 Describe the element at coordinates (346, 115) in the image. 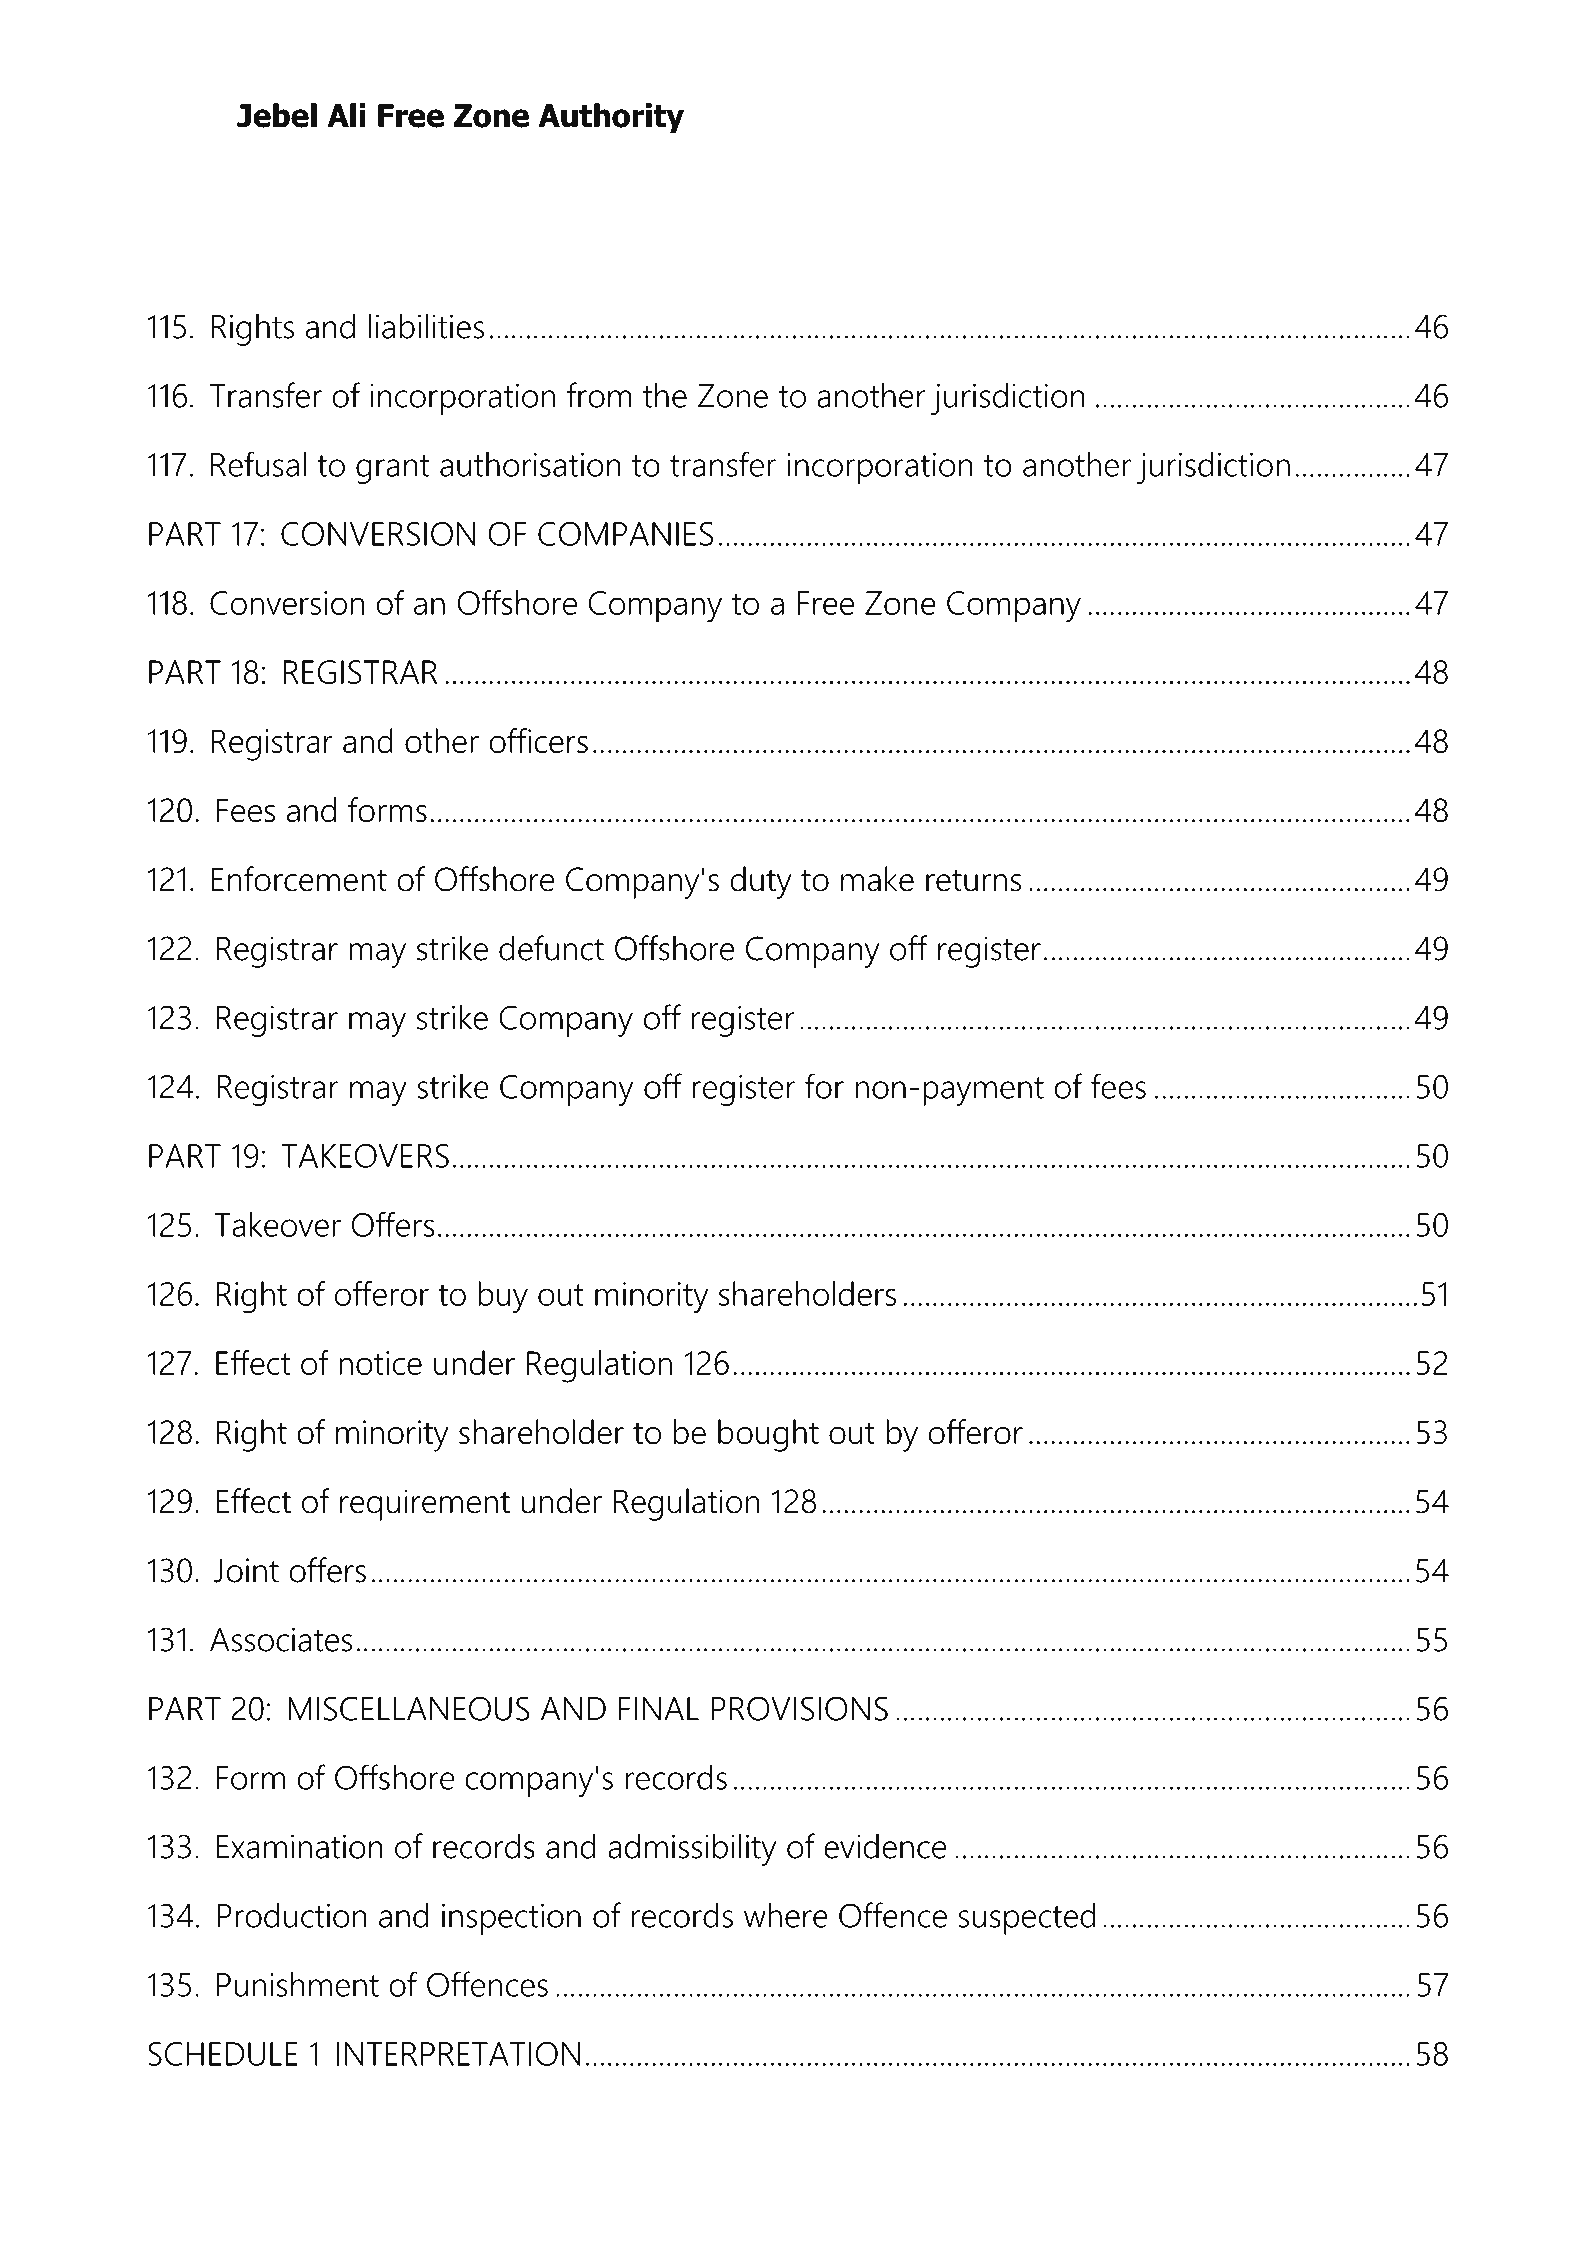

I see `Ali` at that location.
